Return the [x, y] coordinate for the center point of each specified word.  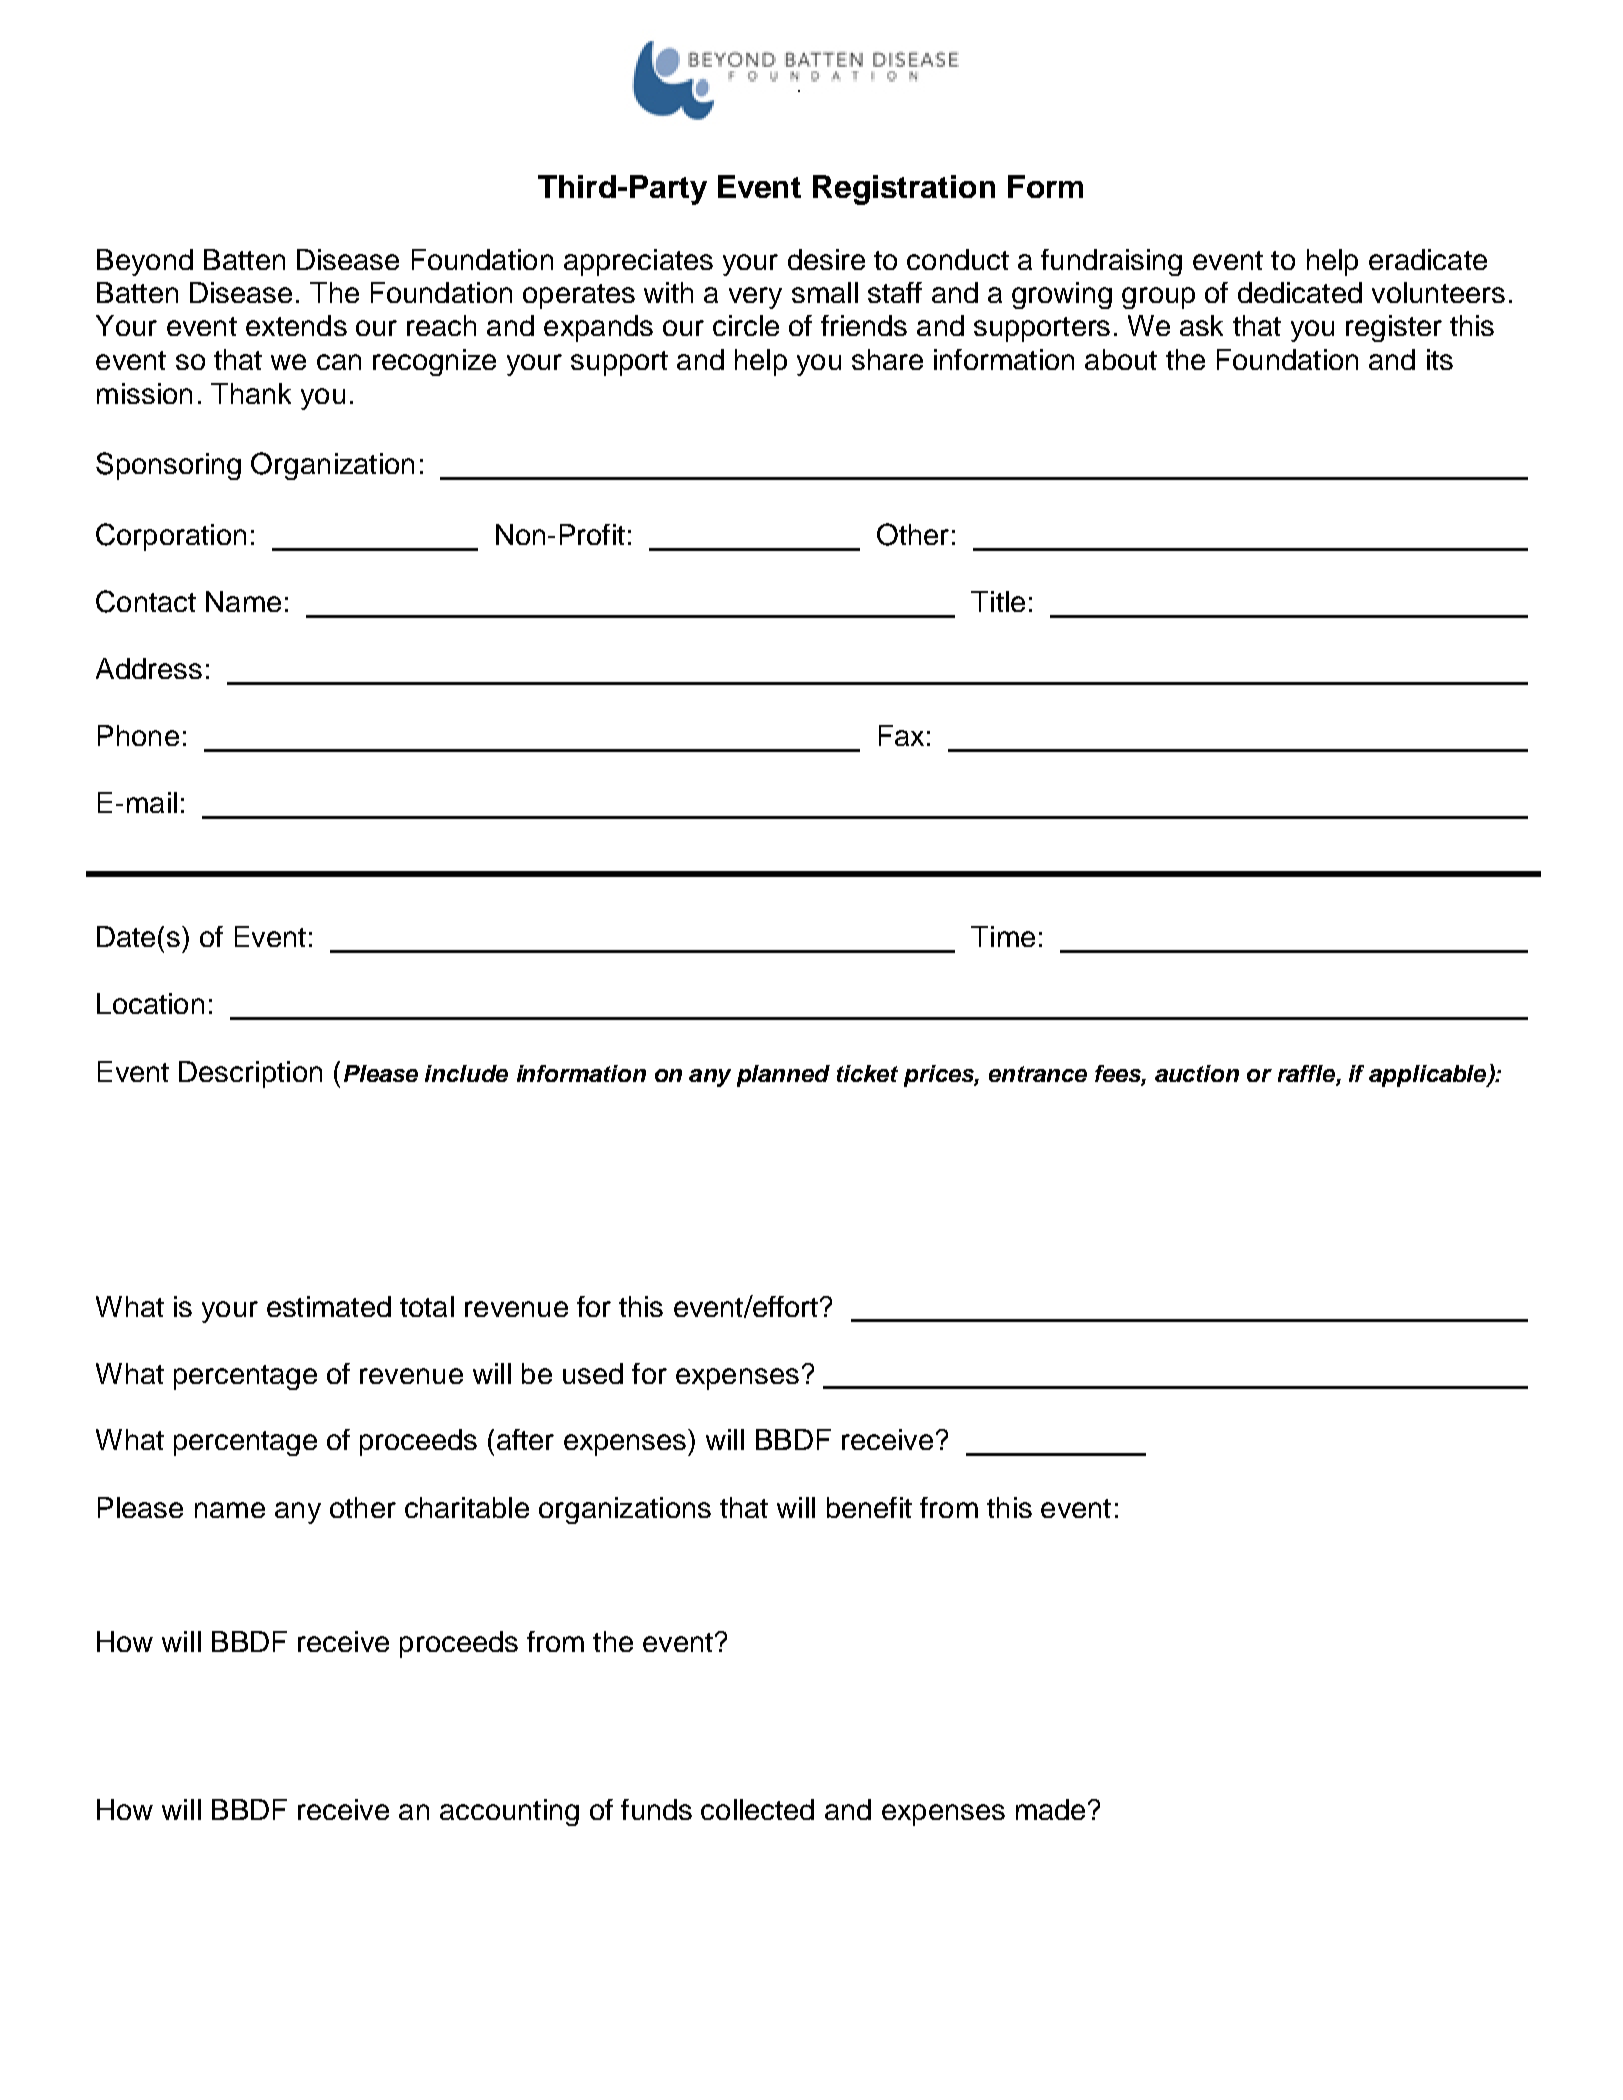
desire [826, 259]
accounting [509, 1812]
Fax [901, 735]
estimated [329, 1306]
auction [1197, 1073]
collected [757, 1809]
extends [296, 325]
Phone [138, 735]
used [593, 1373]
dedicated [1300, 292]
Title [998, 601]
